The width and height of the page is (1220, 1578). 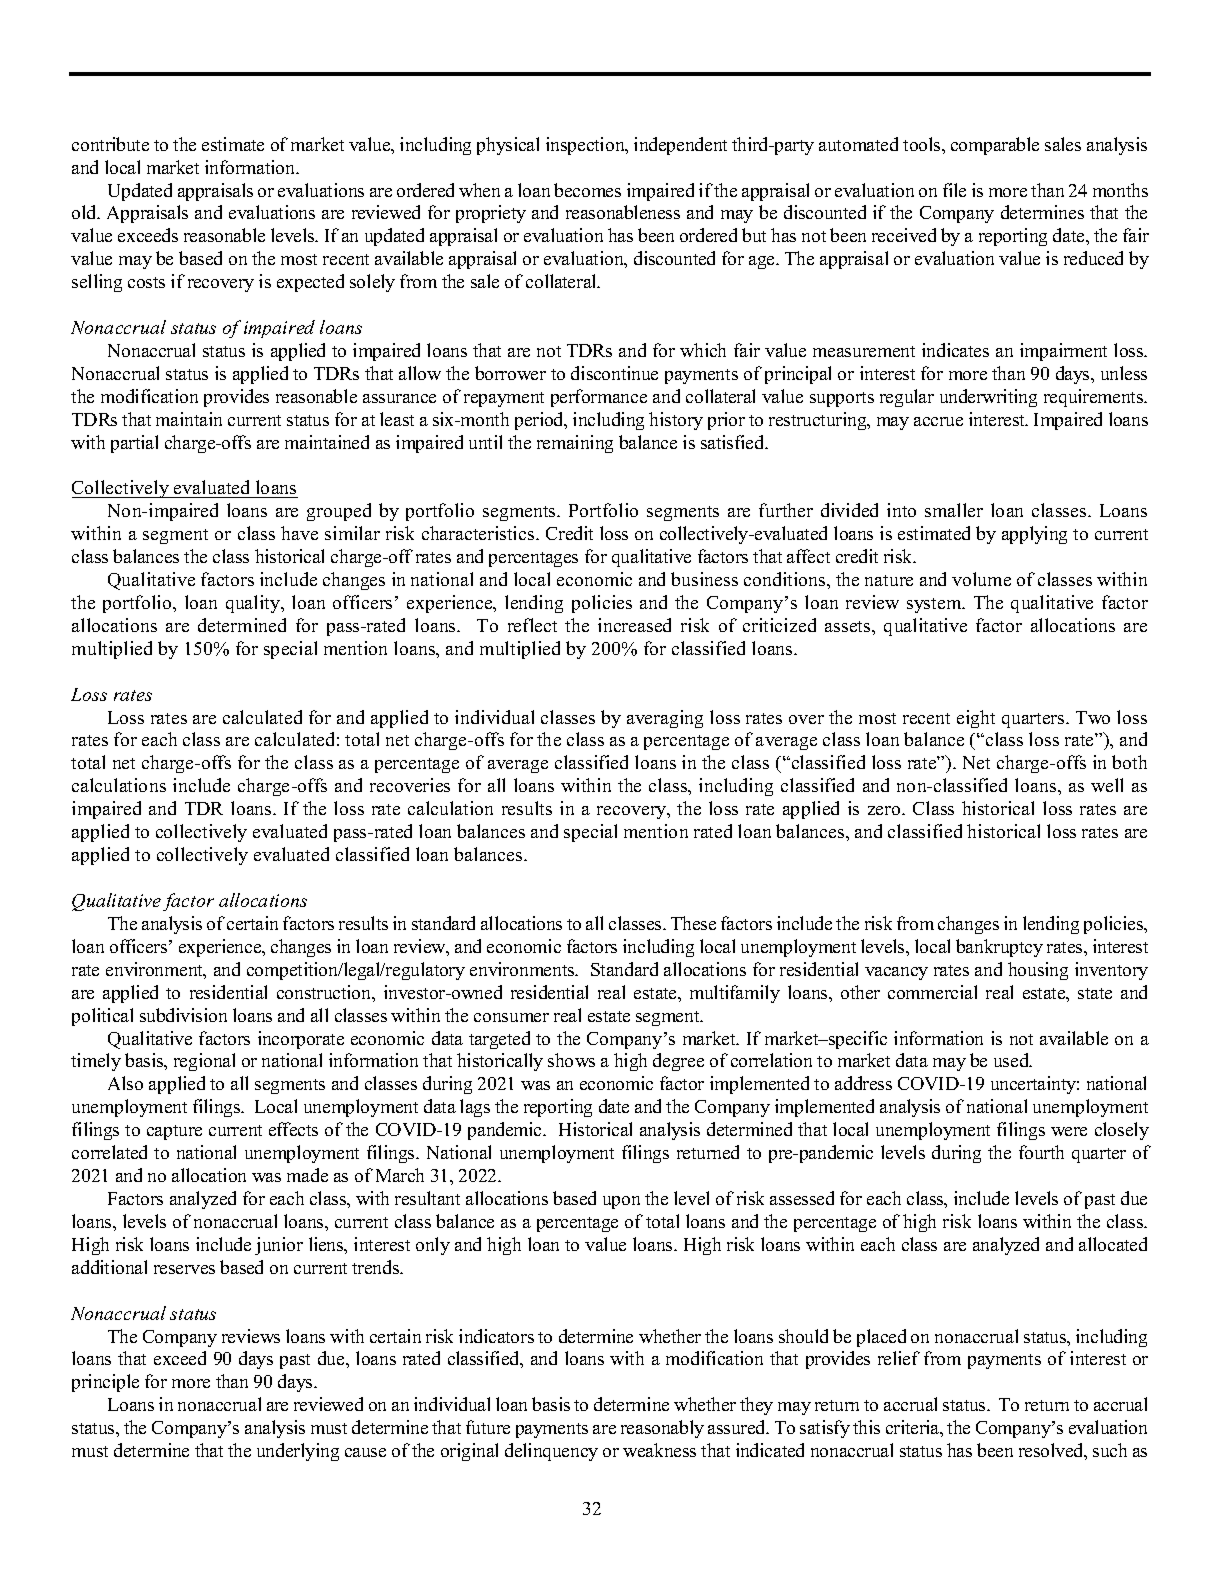 What do you see at coordinates (1107, 785) in the page?
I see `well` at bounding box center [1107, 785].
